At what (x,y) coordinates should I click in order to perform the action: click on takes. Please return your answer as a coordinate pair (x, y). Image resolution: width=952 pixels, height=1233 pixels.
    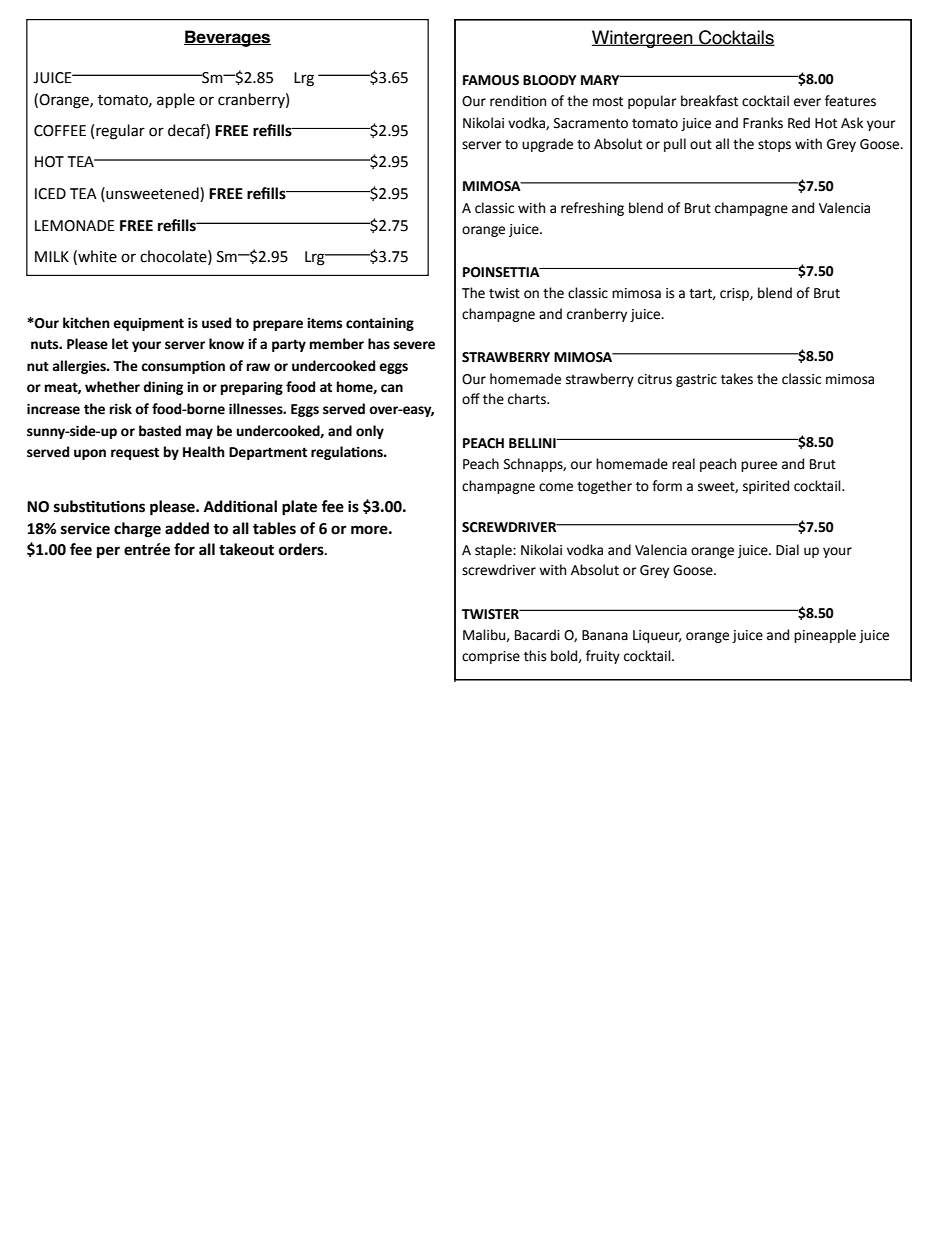
    Looking at the image, I should click on (737, 379).
